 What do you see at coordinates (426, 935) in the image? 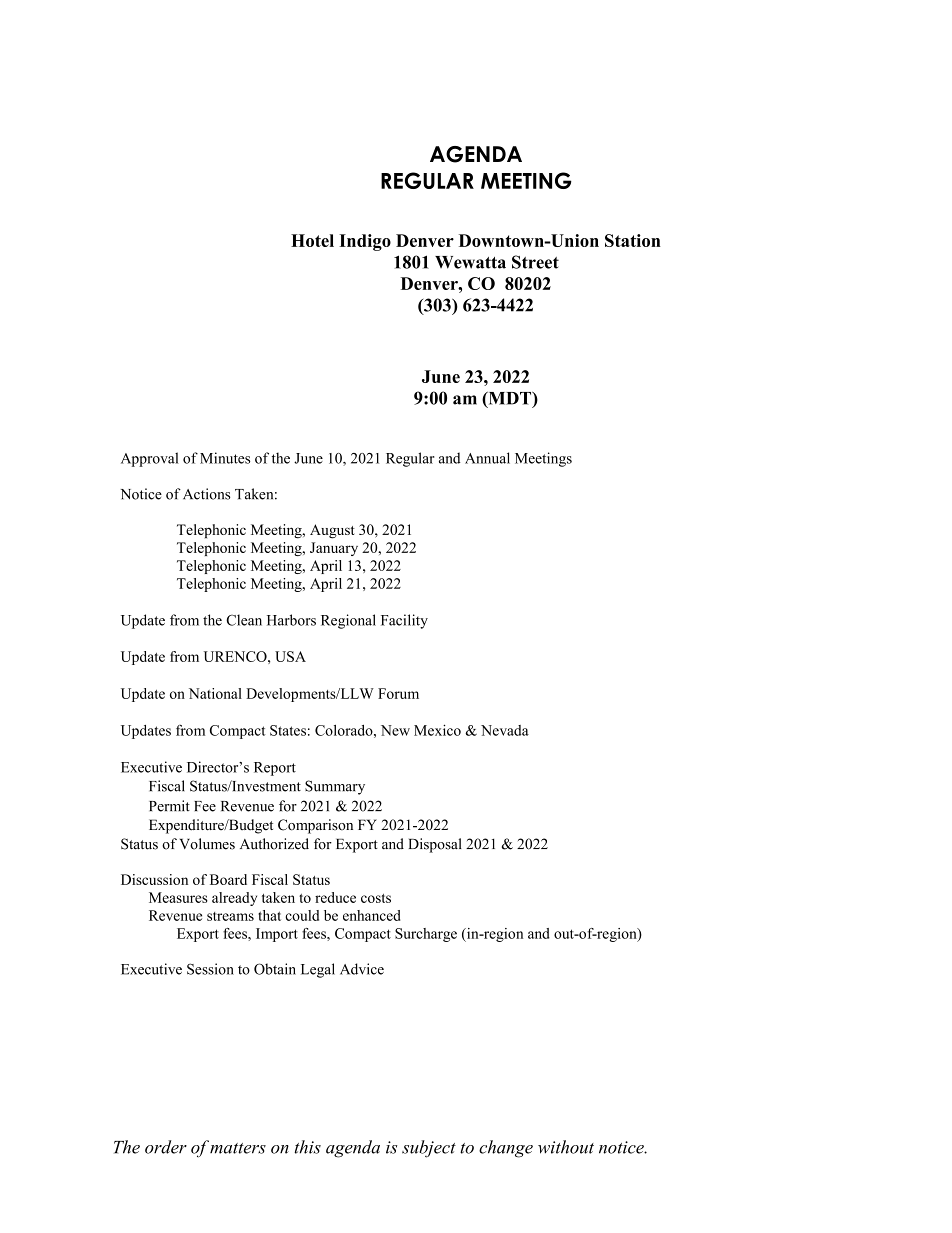
I see `Surcharge` at bounding box center [426, 935].
